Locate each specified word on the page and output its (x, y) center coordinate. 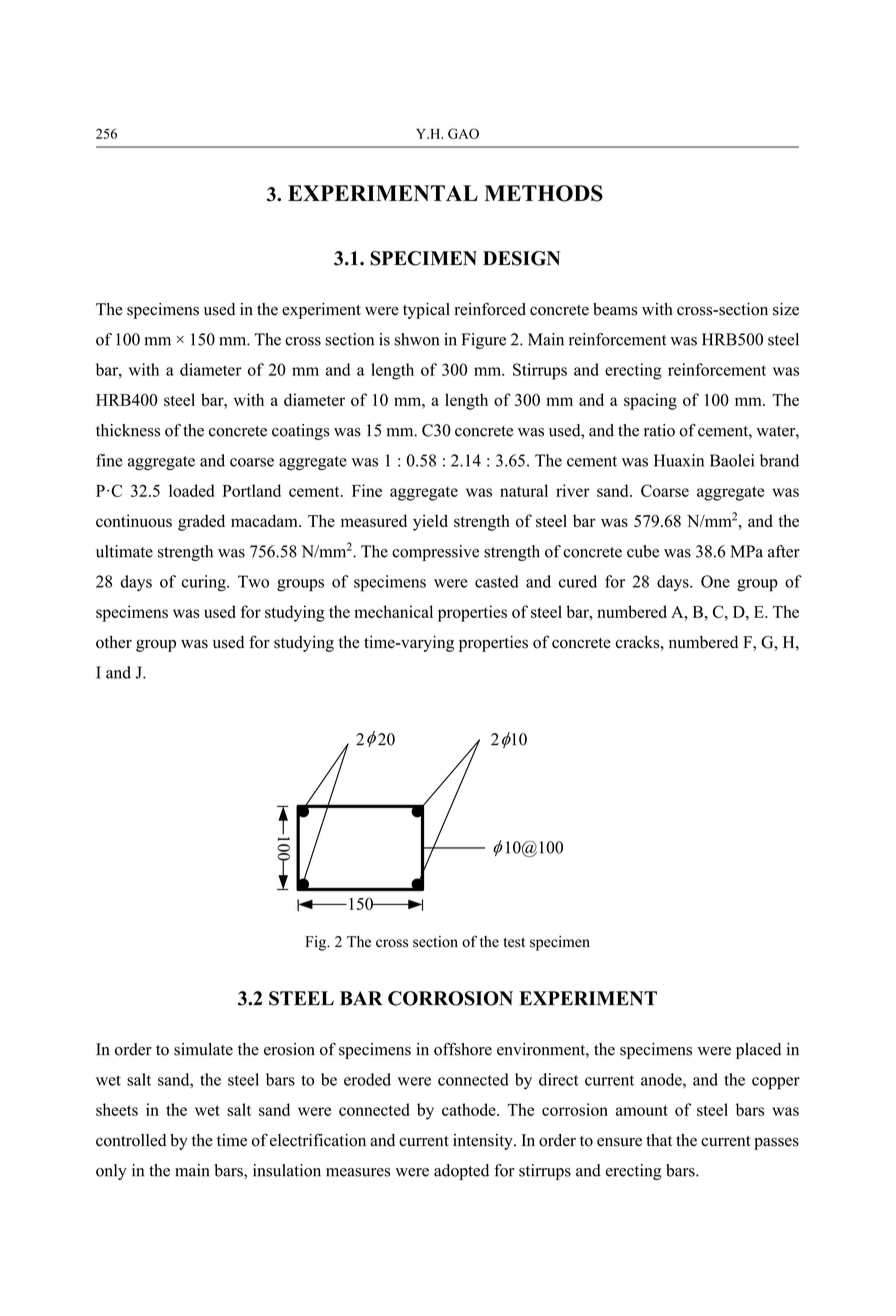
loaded (192, 490)
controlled (131, 1140)
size (786, 309)
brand (779, 460)
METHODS (544, 193)
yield (430, 522)
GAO (463, 133)
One (715, 581)
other (114, 642)
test (514, 942)
